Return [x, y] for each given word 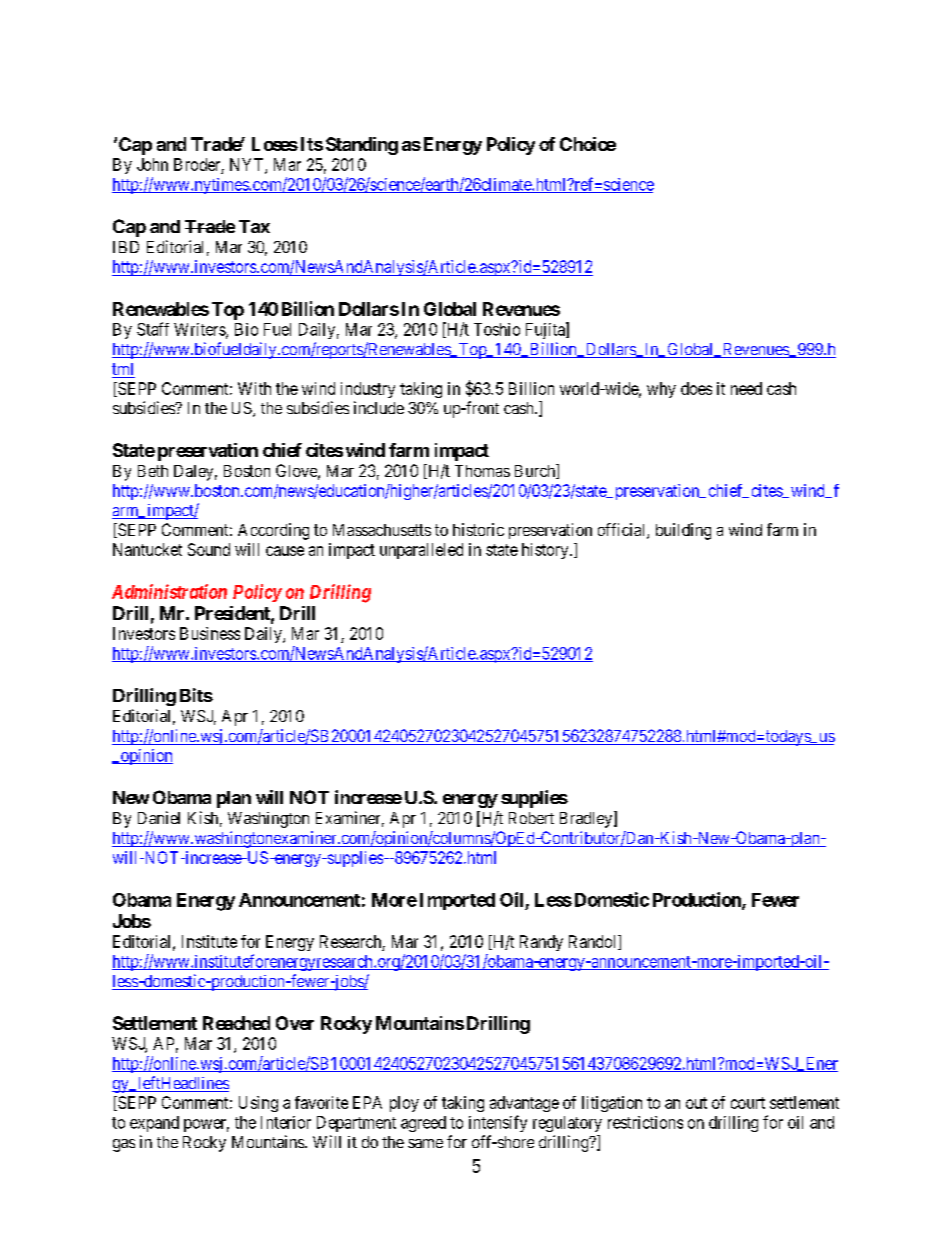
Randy [541, 943]
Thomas [482, 471]
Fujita [546, 330]
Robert [531, 818]
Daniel [159, 817]
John [152, 164]
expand [154, 1124]
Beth [153, 471]
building [683, 531]
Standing [362, 146]
